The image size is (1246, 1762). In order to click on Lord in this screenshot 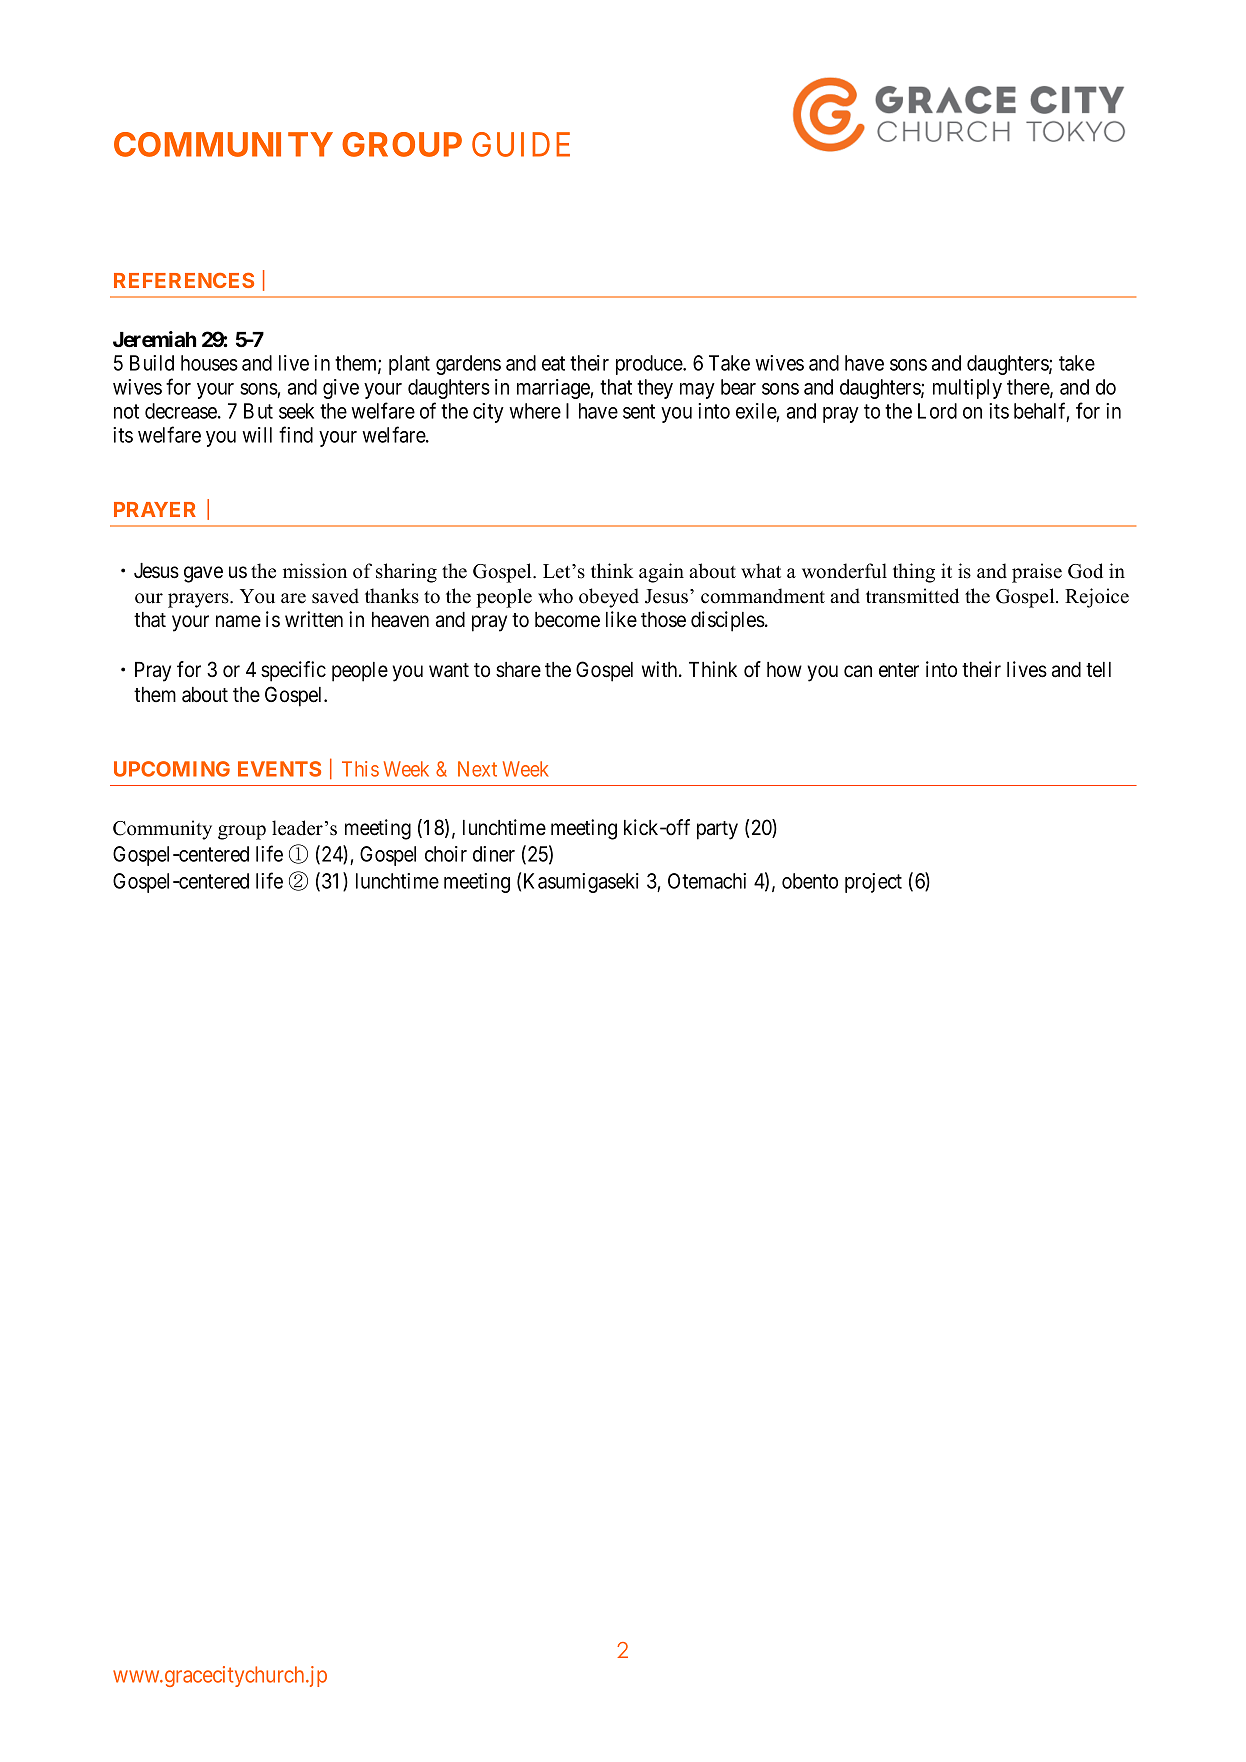, I will do `click(937, 411)`.
